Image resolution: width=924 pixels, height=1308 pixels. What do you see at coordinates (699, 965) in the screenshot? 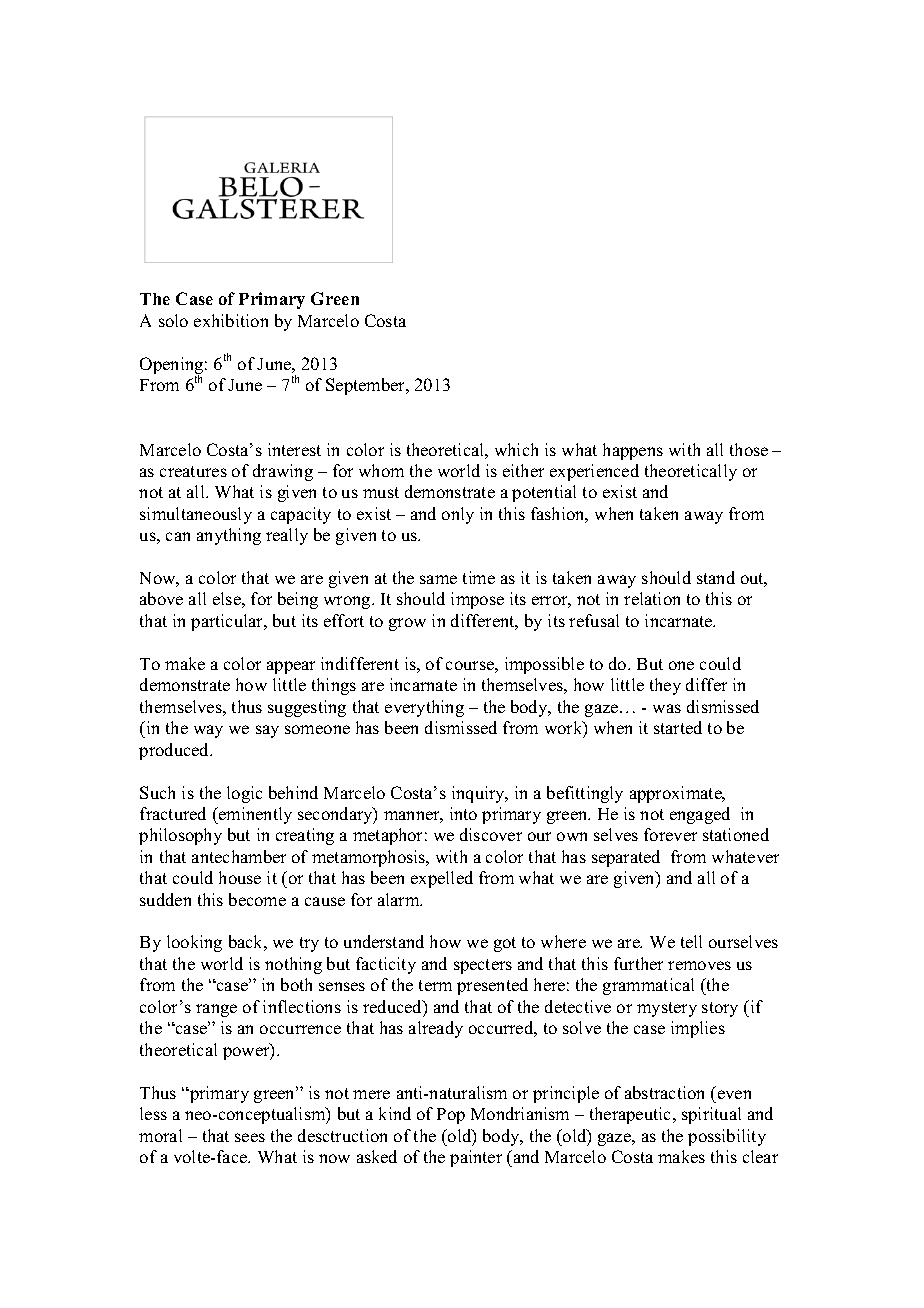
I see `removes` at bounding box center [699, 965].
